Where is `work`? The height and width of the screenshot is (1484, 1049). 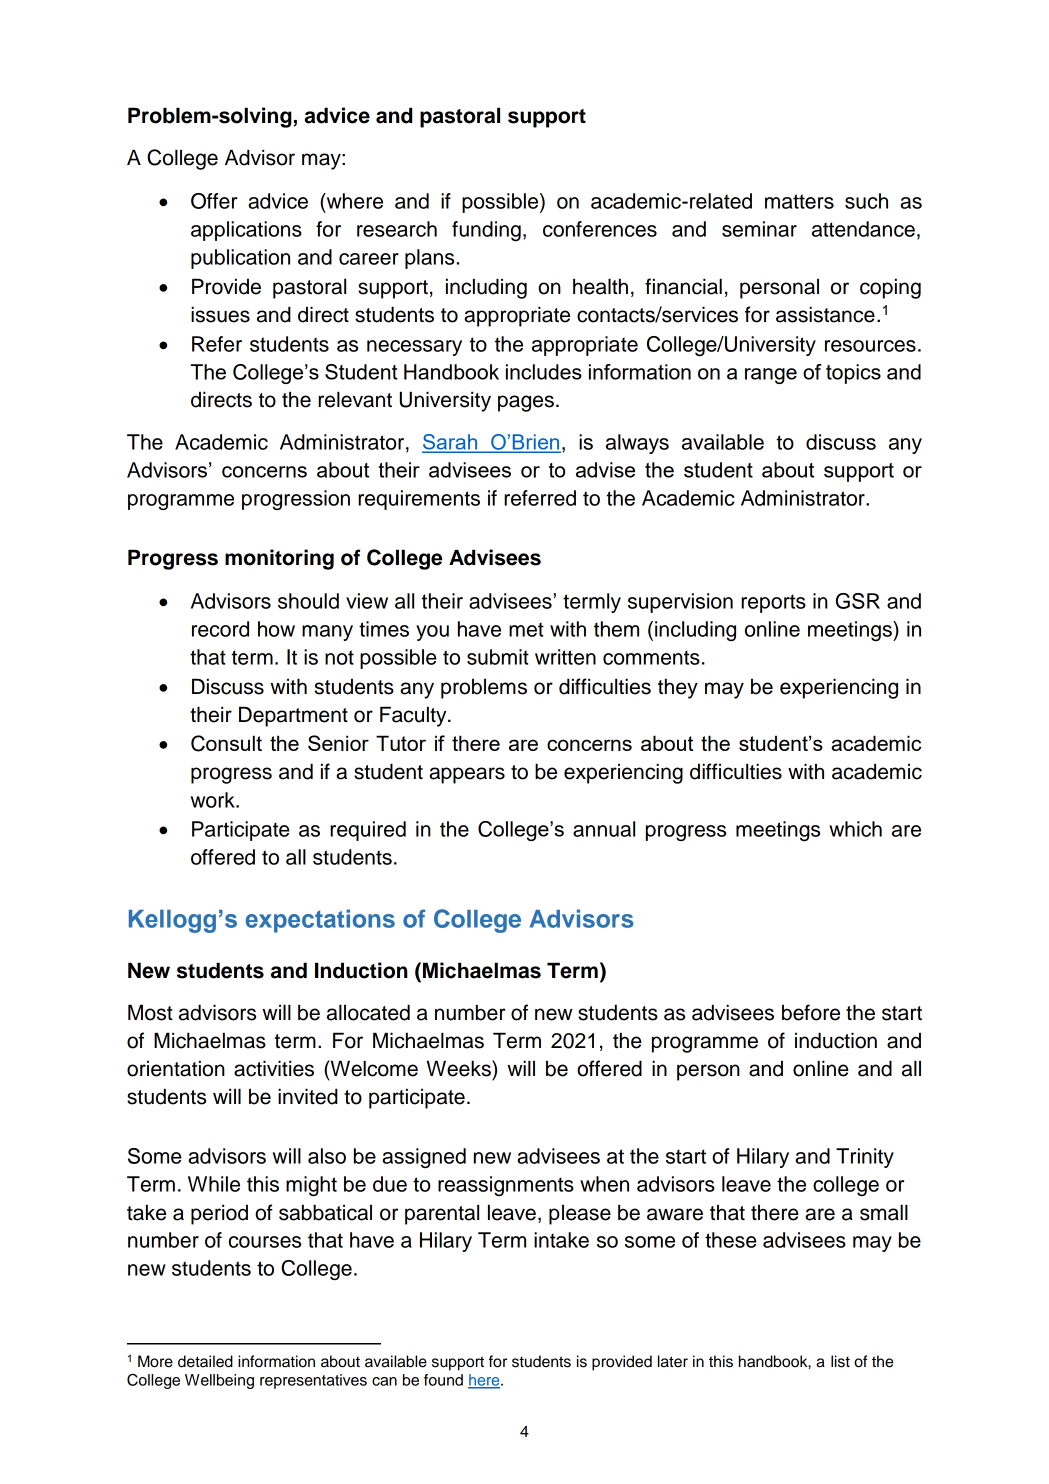 work is located at coordinates (214, 800).
